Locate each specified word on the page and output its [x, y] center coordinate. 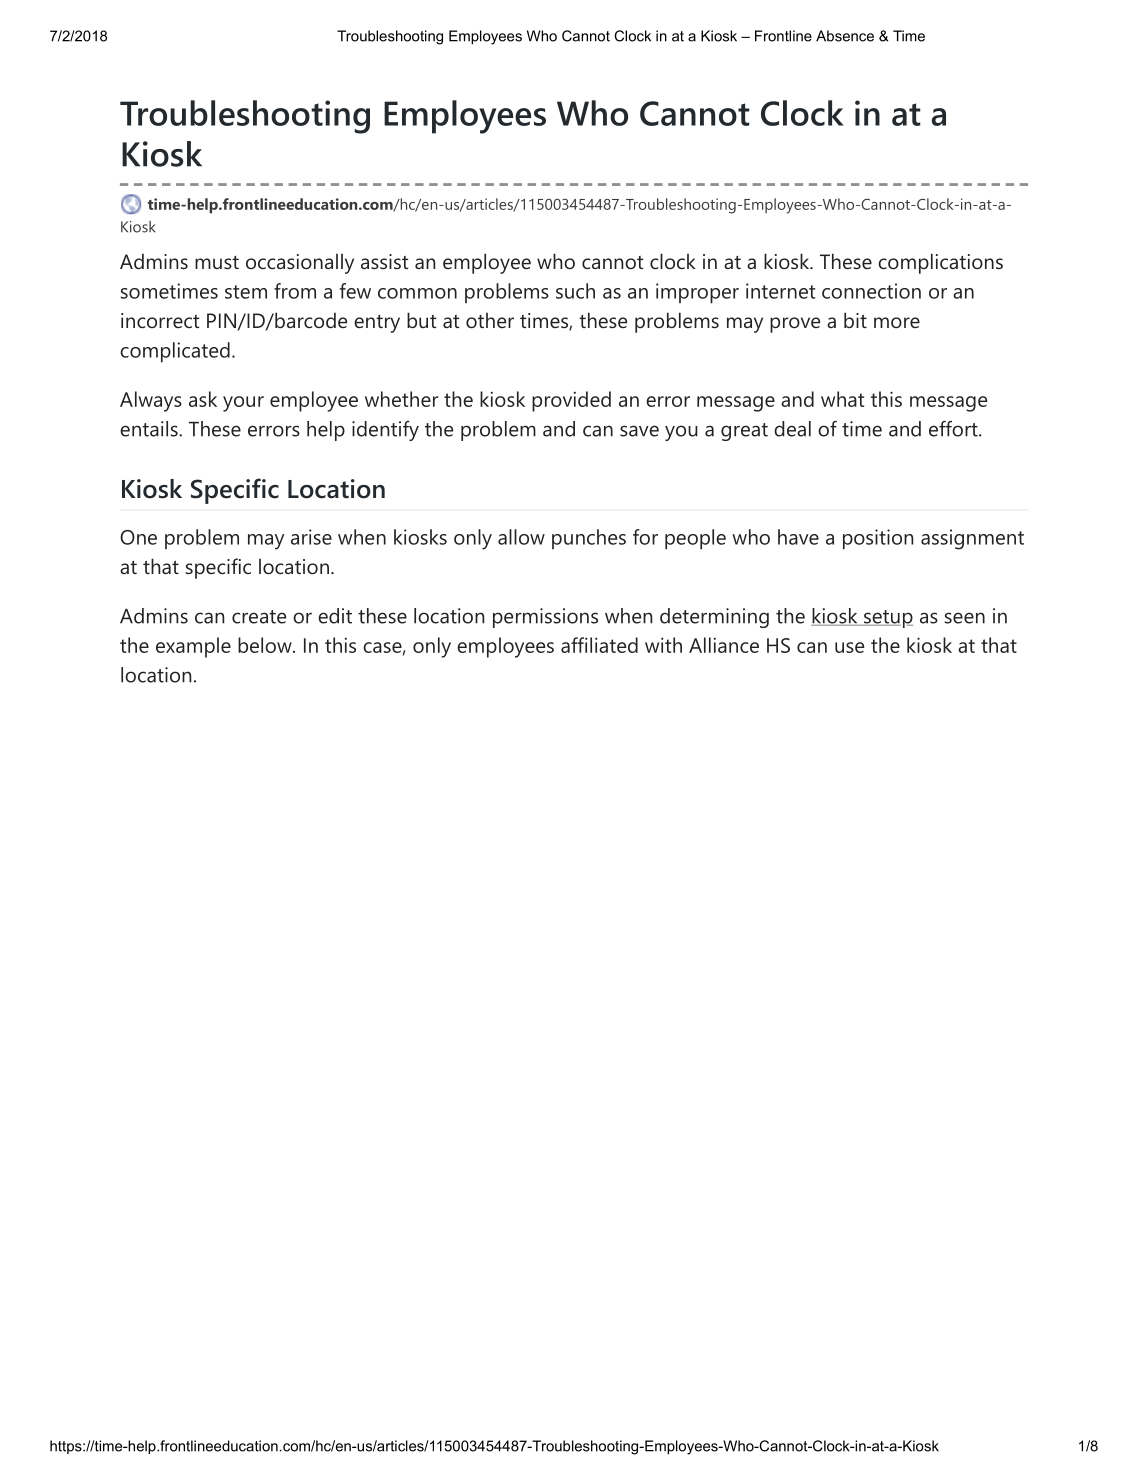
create [259, 617]
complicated [175, 352]
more [897, 322]
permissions [545, 618]
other [490, 320]
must [217, 262]
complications [940, 263]
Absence [845, 36]
